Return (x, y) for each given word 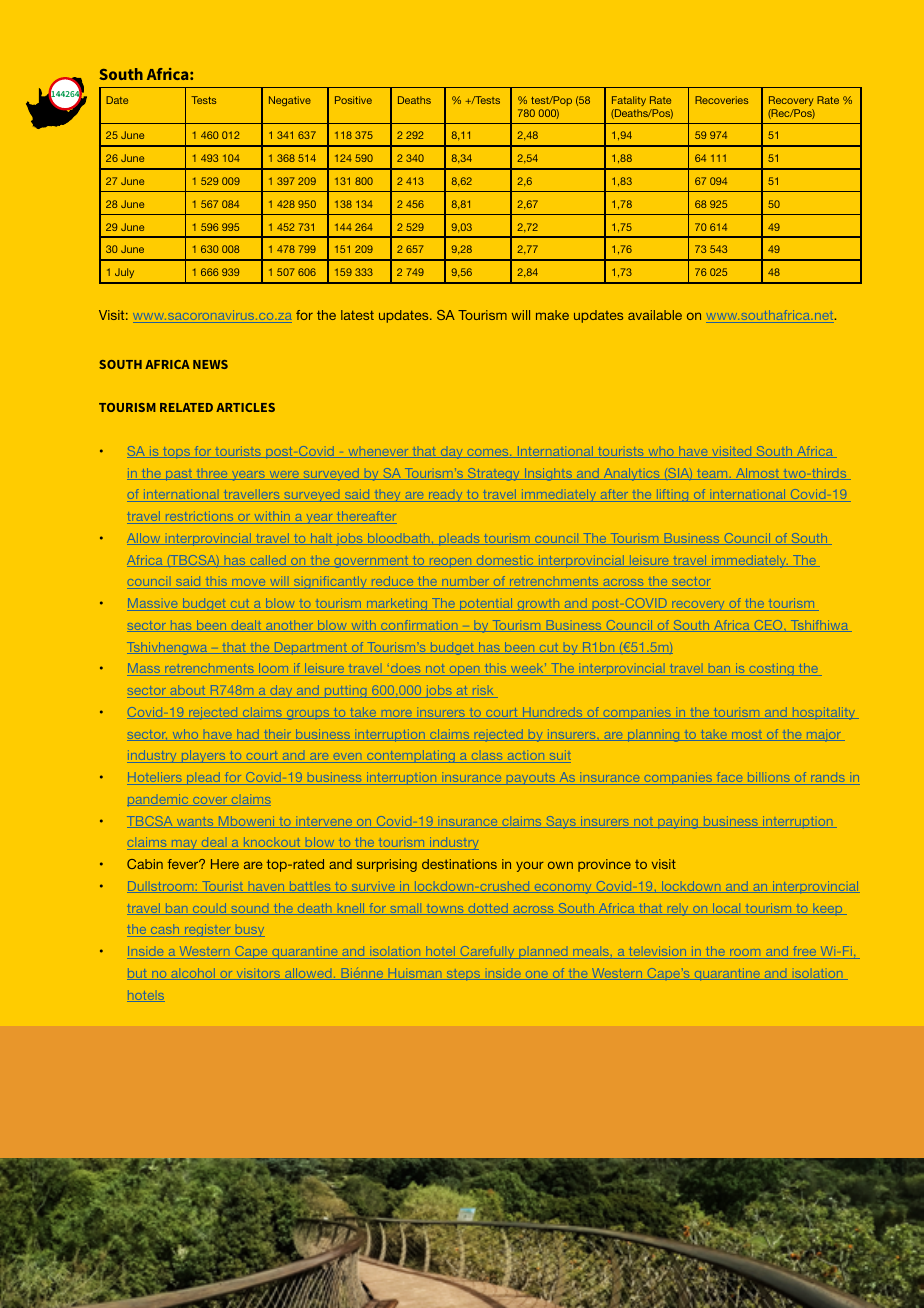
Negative (290, 101)
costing (771, 669)
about (188, 692)
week (527, 669)
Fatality (629, 101)
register (208, 930)
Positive (353, 100)
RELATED (186, 407)
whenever (378, 453)
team (712, 474)
